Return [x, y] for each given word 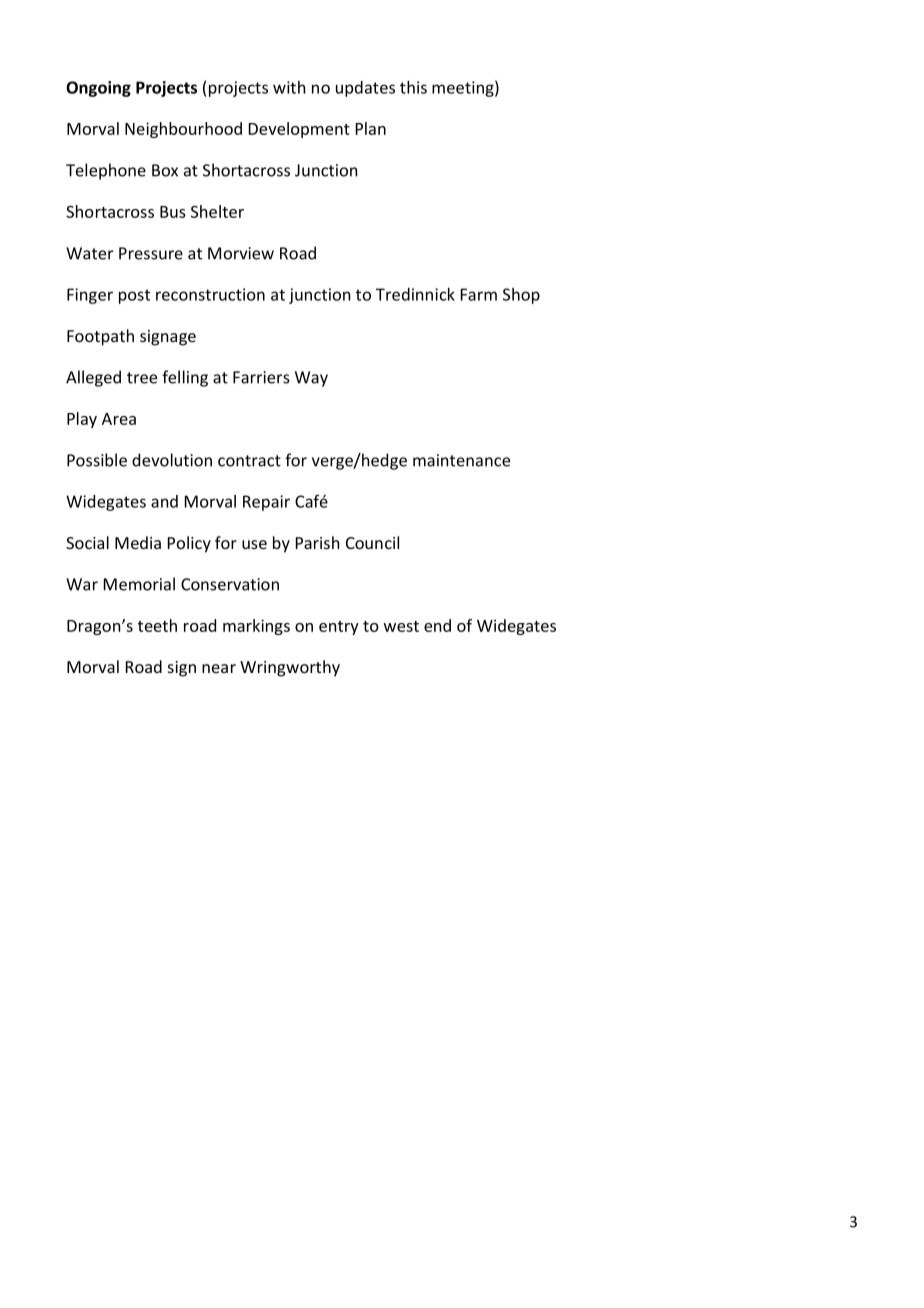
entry [339, 628]
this [413, 87]
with [289, 87]
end [437, 625]
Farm [479, 294]
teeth [157, 625]
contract [249, 461]
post [134, 296]
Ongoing [98, 89]
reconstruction [210, 294]
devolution [172, 460]
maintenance [461, 460]
